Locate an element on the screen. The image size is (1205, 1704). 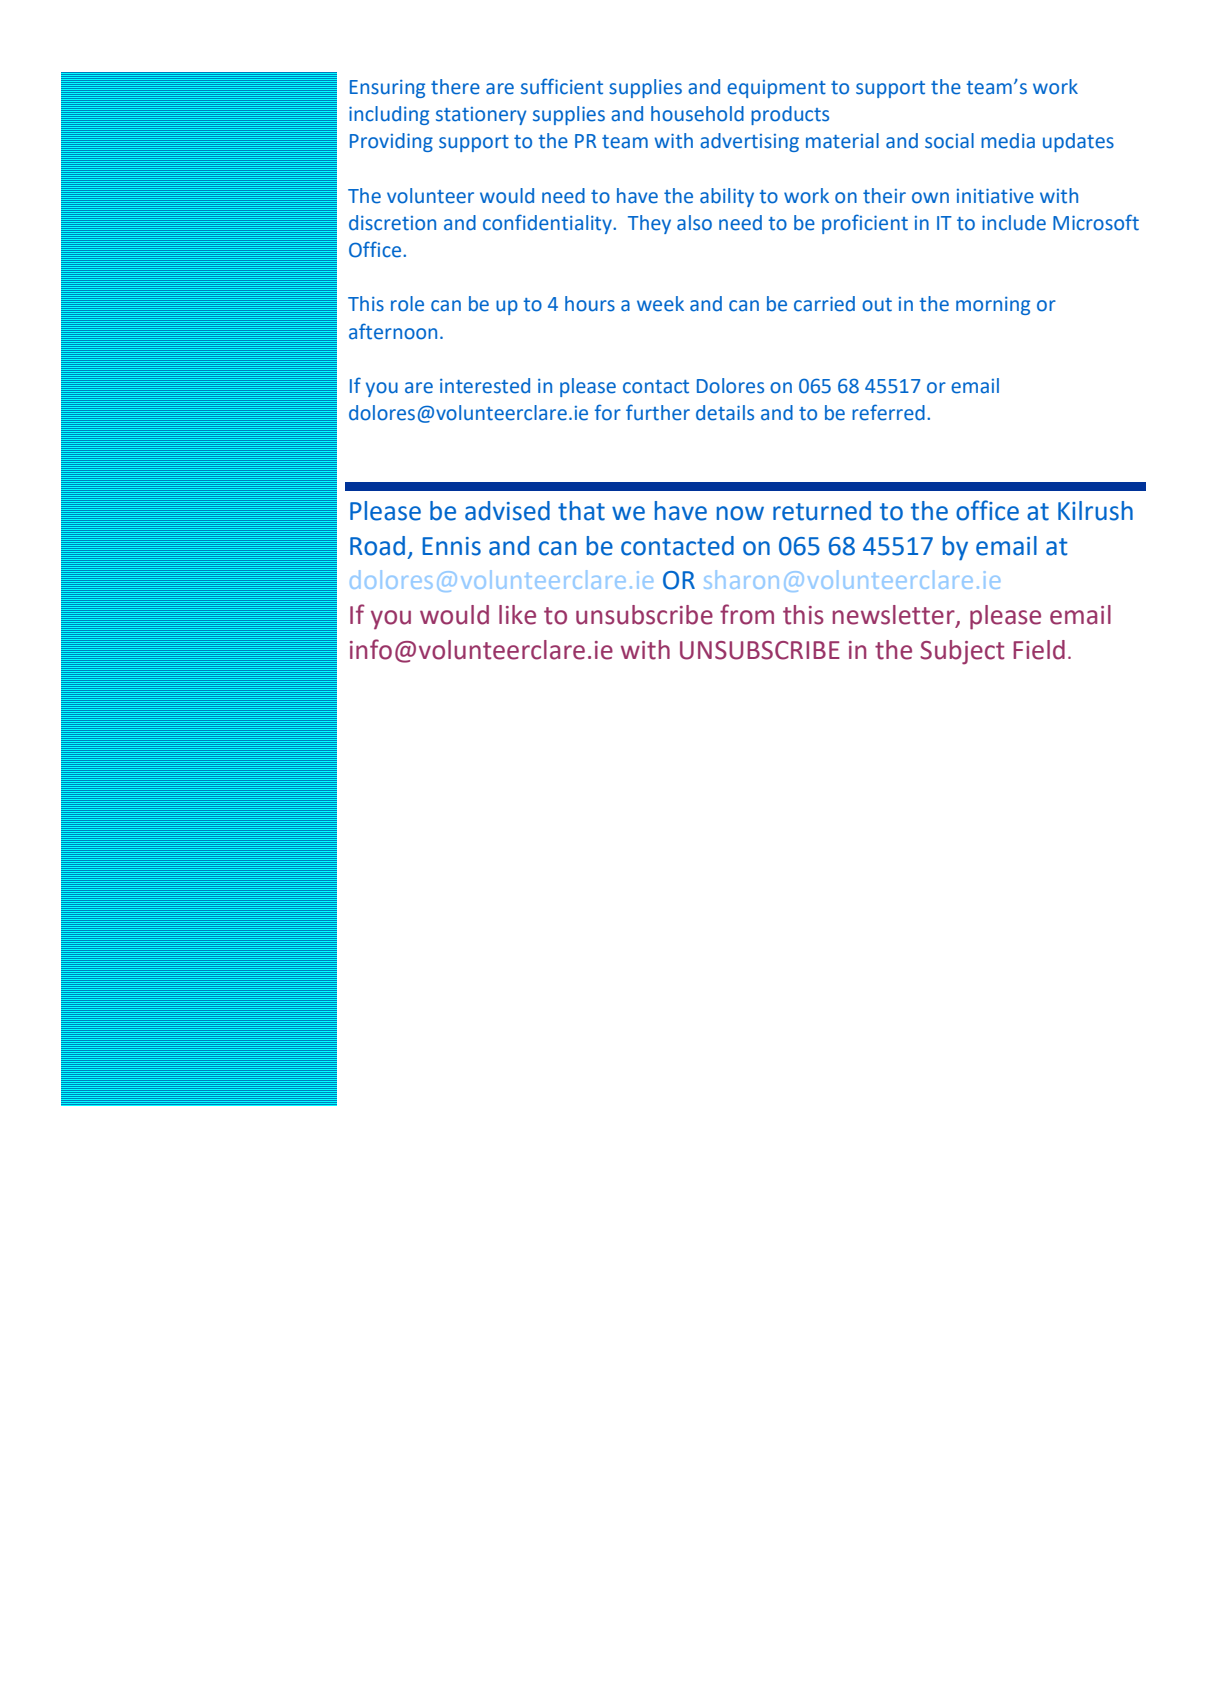
details is located at coordinates (725, 413).
